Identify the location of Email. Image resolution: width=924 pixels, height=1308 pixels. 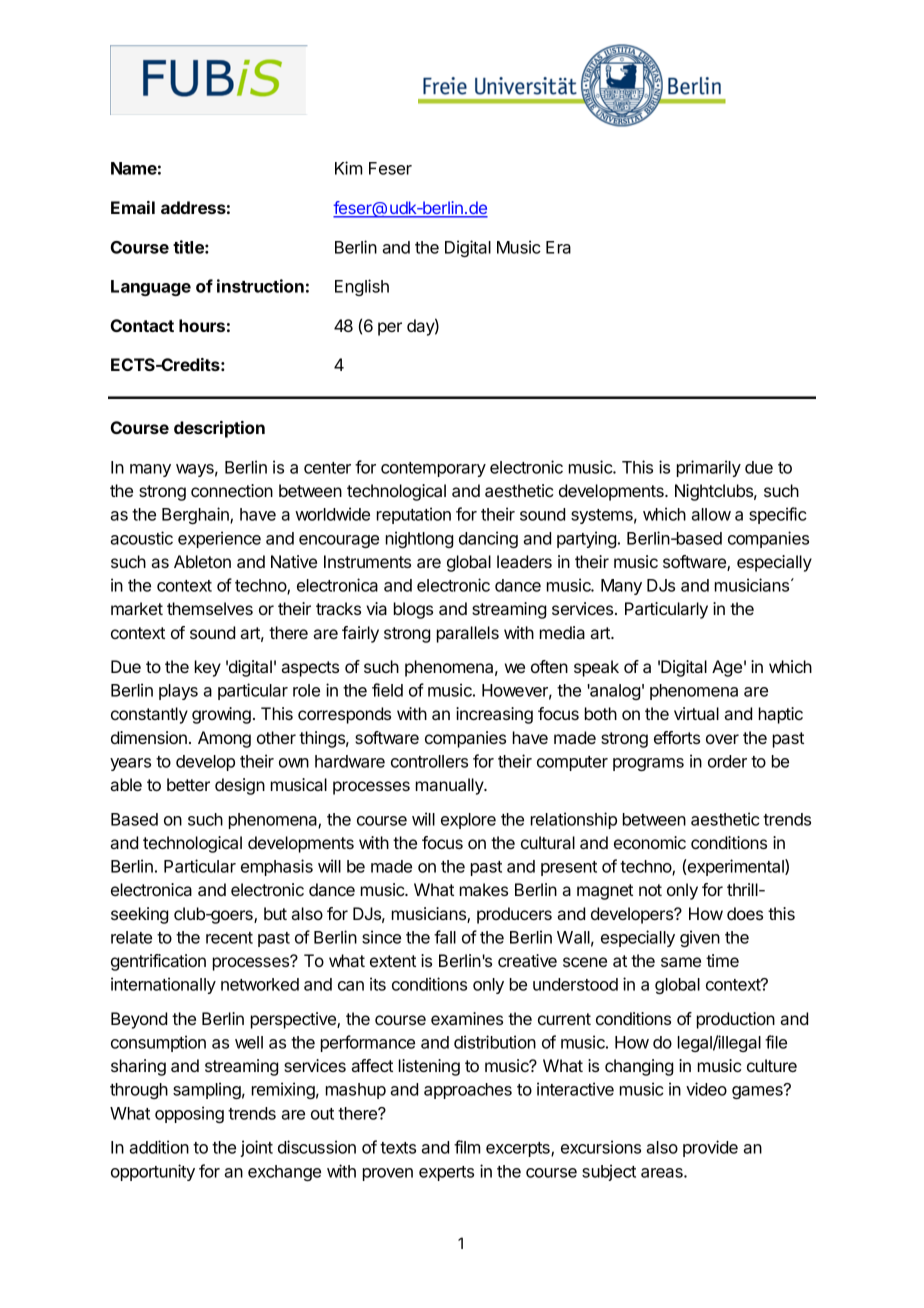
(133, 207).
